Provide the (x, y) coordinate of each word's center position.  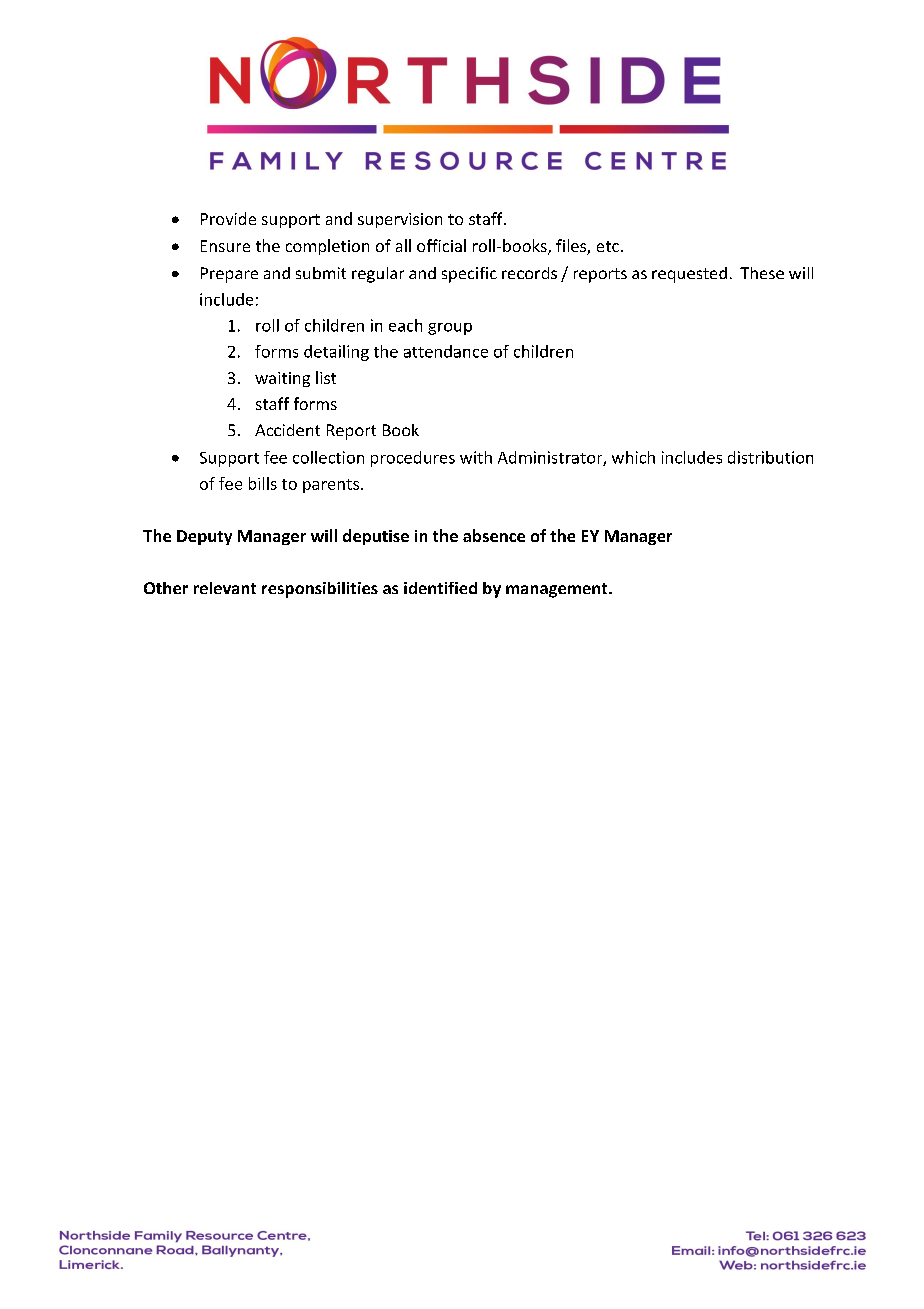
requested (689, 275)
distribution (770, 457)
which (633, 457)
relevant (225, 588)
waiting (282, 379)
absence (494, 535)
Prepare (229, 275)
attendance (446, 351)
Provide (228, 218)
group (450, 329)
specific (469, 275)
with (476, 457)
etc (608, 246)
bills (263, 483)
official (441, 245)
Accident (287, 430)
